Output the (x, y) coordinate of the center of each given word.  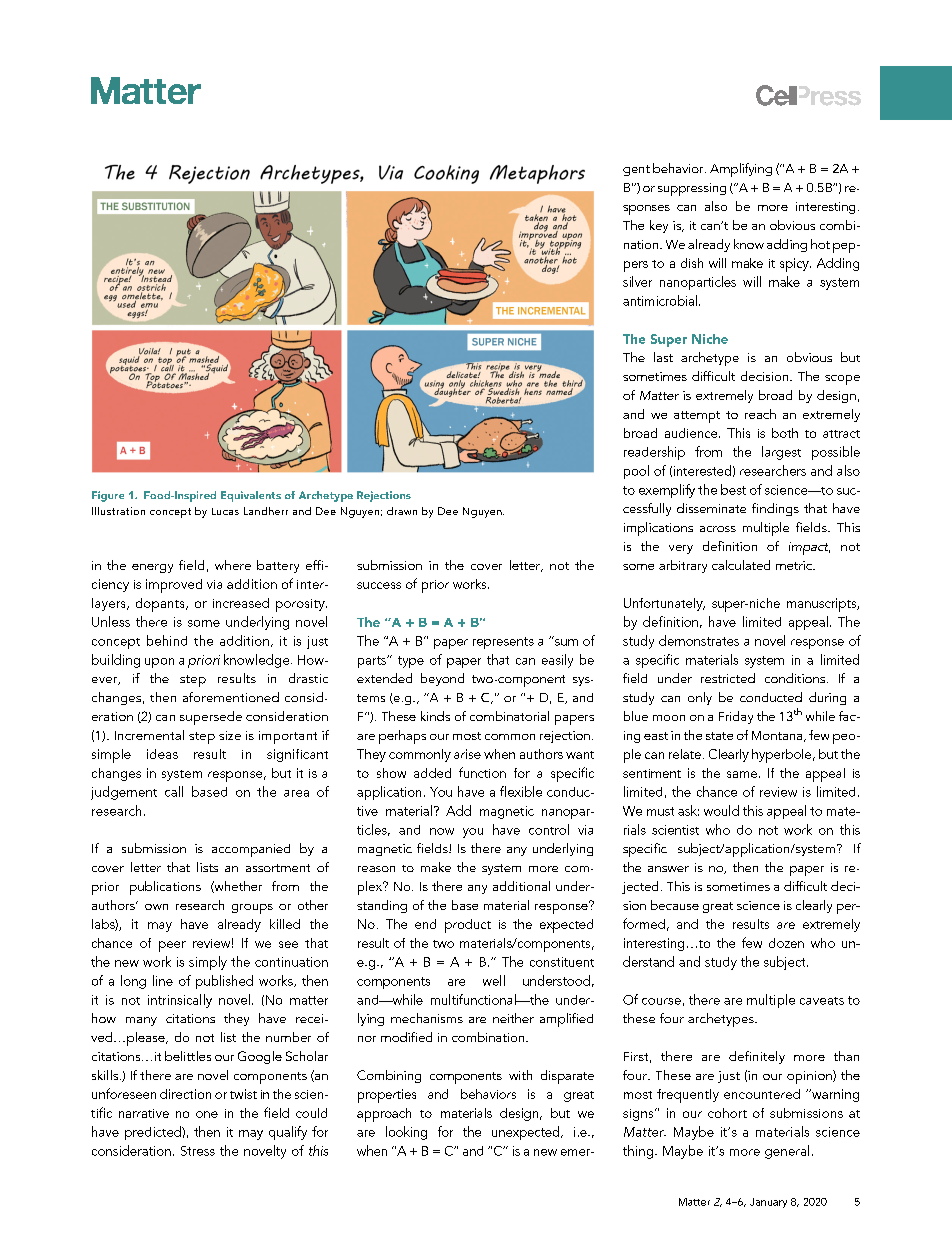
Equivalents (251, 496)
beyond (442, 679)
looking (406, 1133)
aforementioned (231, 697)
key (659, 226)
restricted (728, 678)
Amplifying (741, 170)
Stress (198, 1151)
